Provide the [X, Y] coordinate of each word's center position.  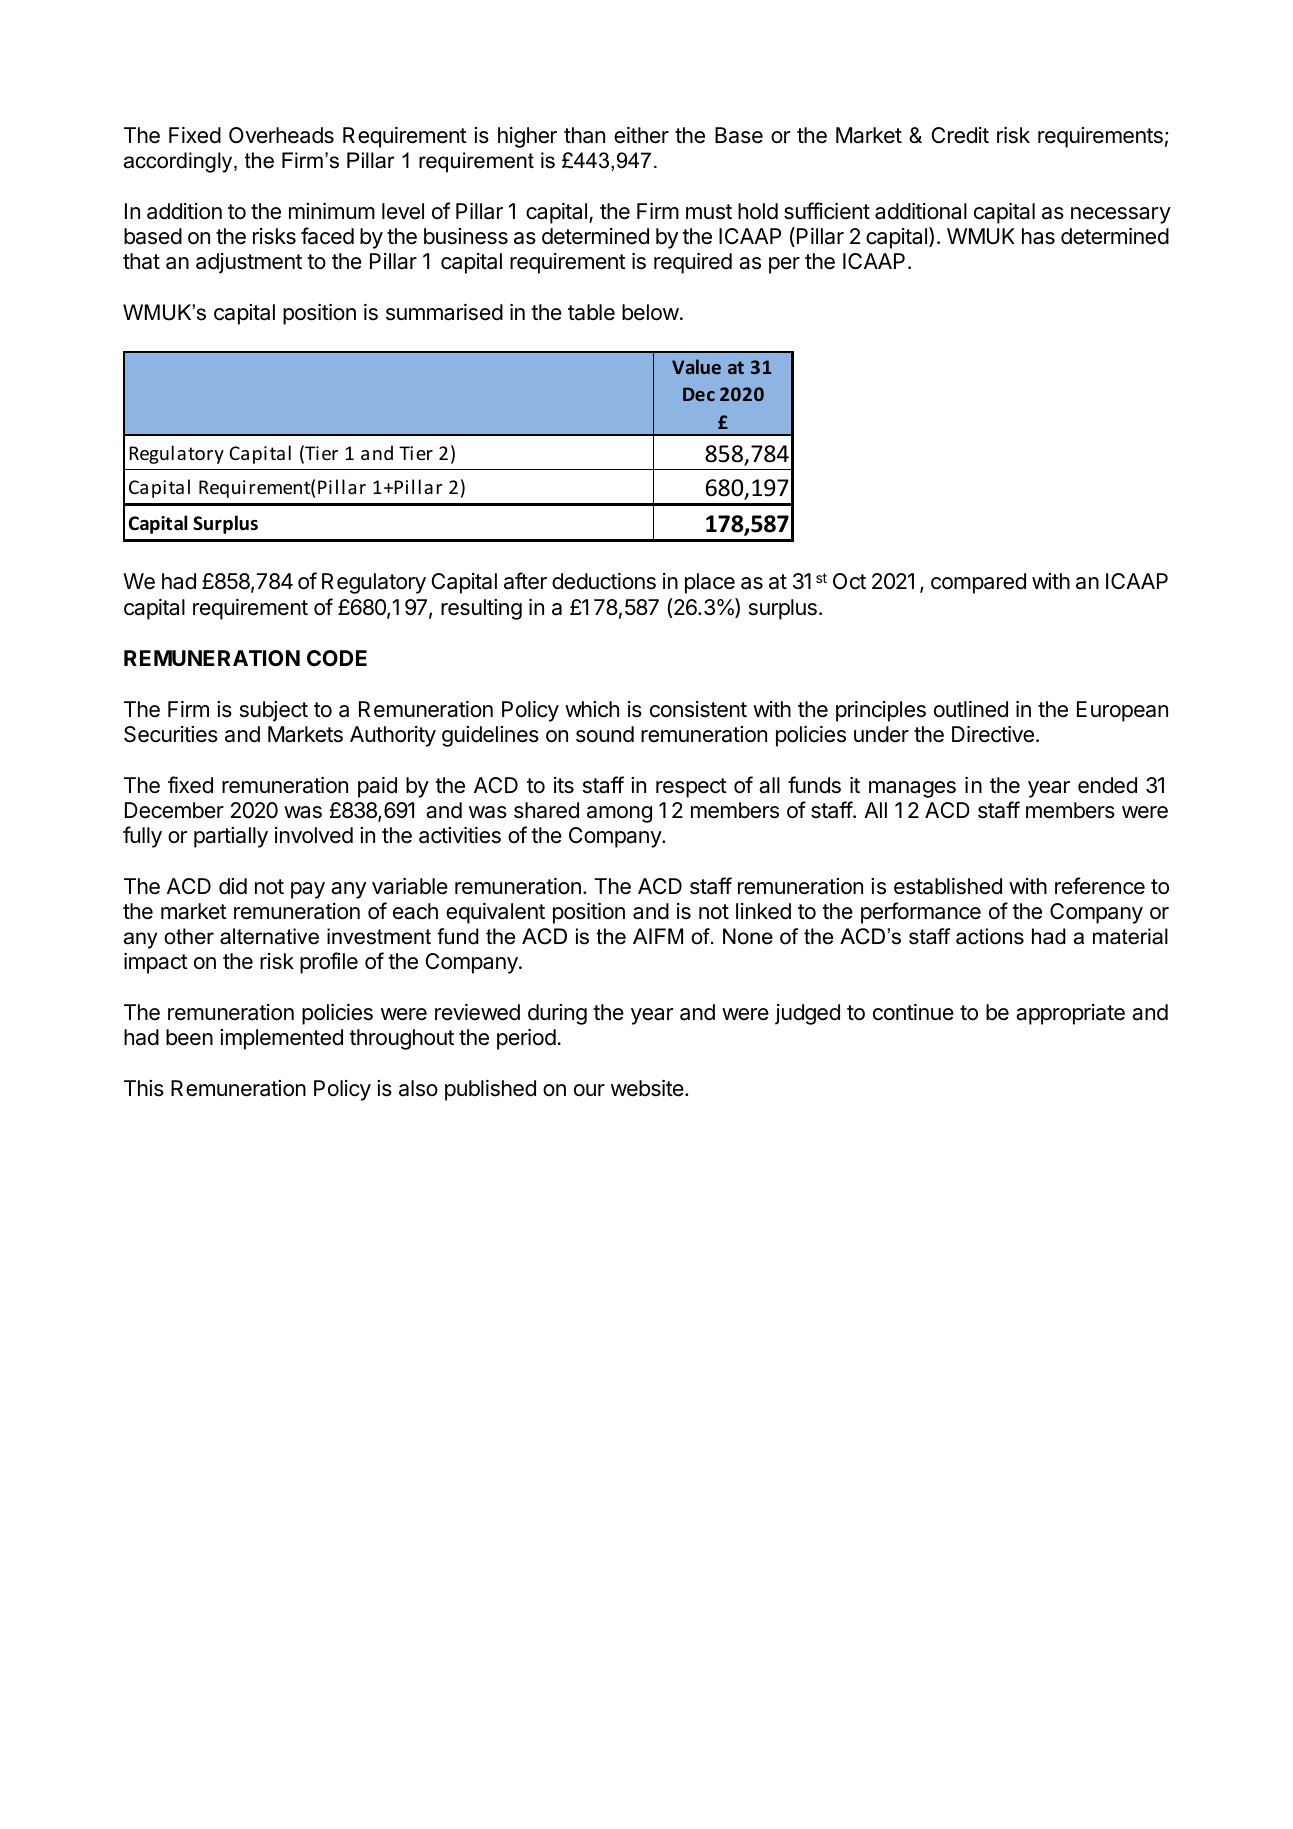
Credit [960, 135]
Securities [171, 734]
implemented [281, 1039]
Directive [993, 734]
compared [978, 583]
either [641, 135]
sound [605, 734]
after [525, 581]
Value [696, 366]
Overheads [281, 135]
